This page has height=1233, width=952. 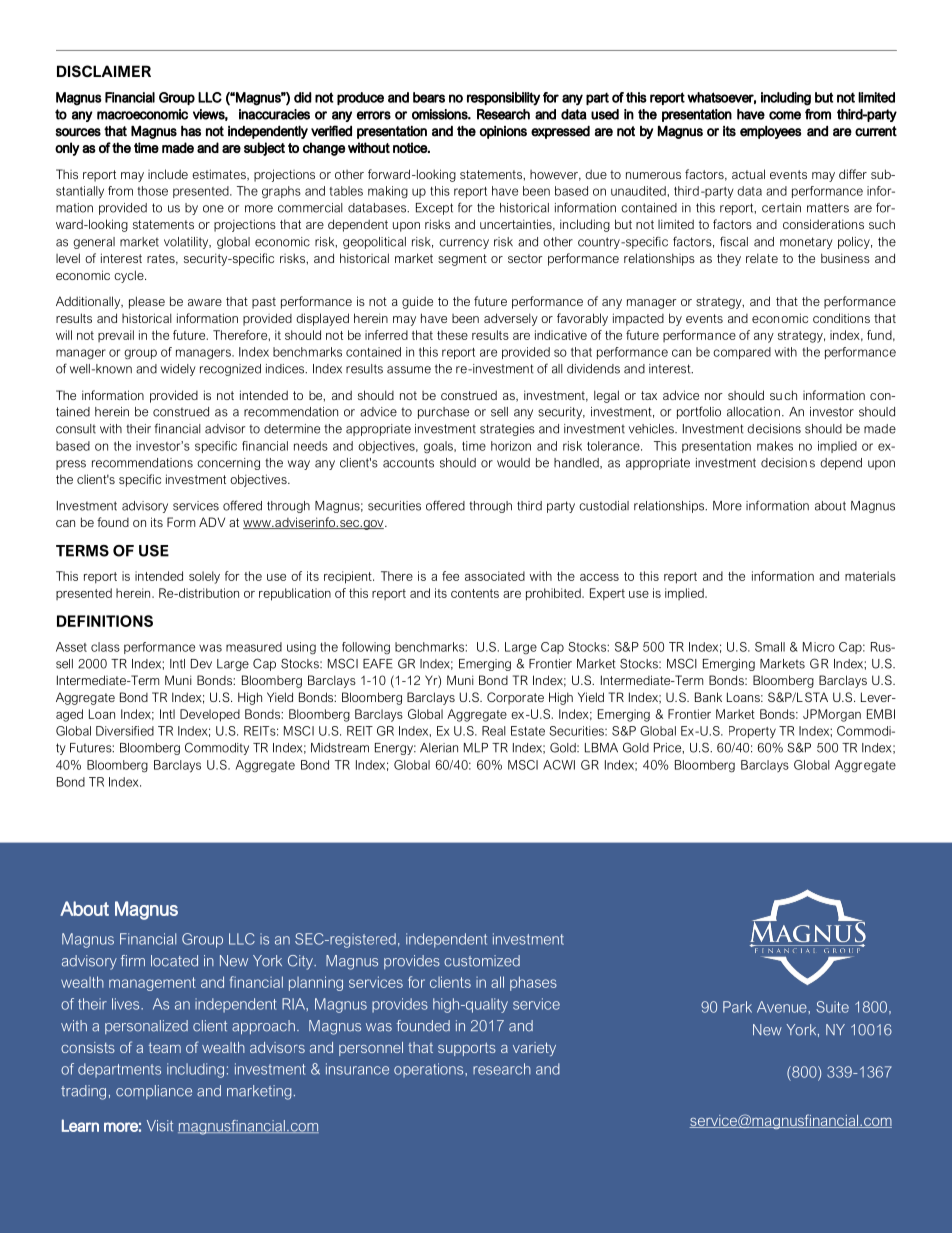 I want to click on Corporate, so click(x=515, y=698).
